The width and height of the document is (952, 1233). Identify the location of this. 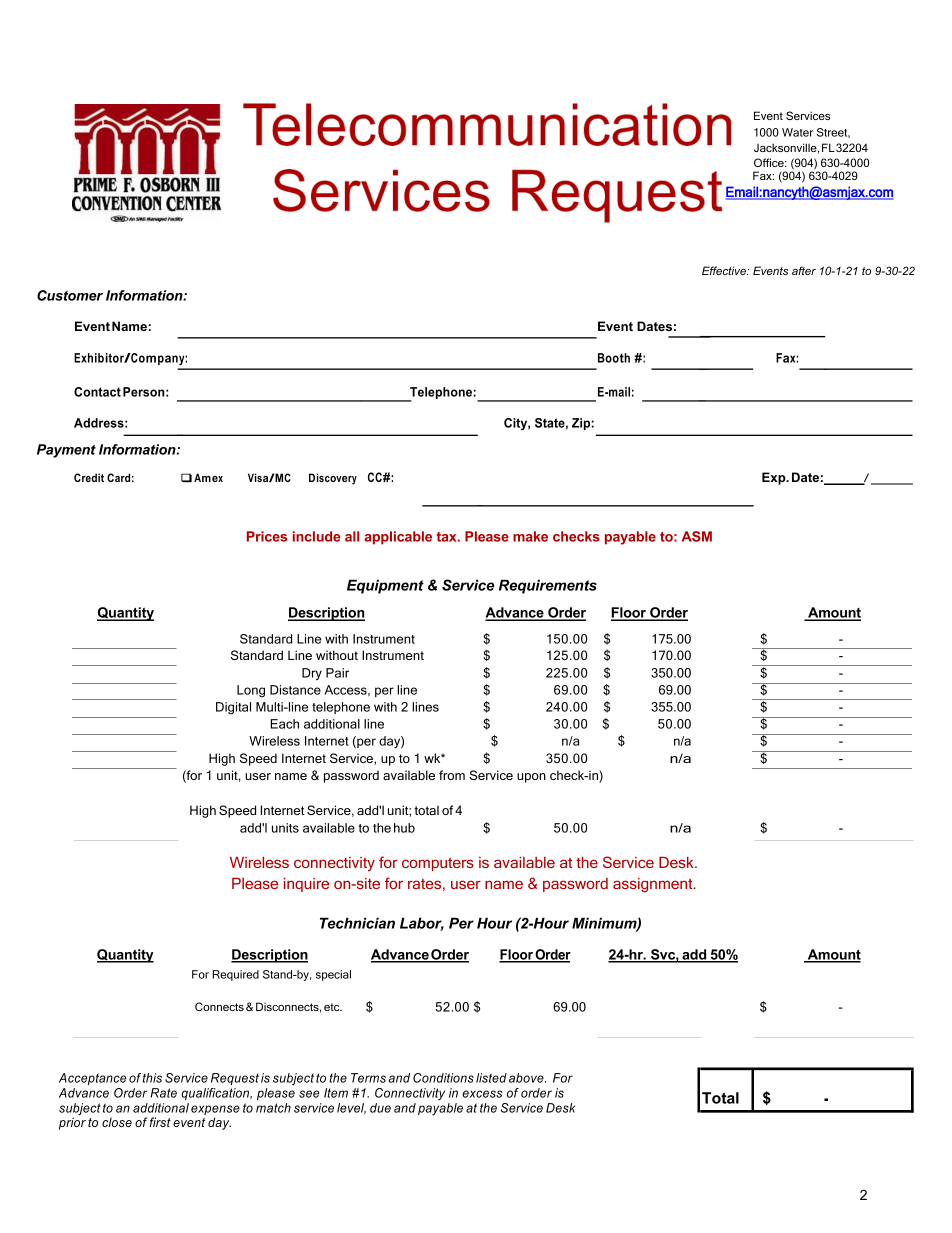
(152, 1078).
